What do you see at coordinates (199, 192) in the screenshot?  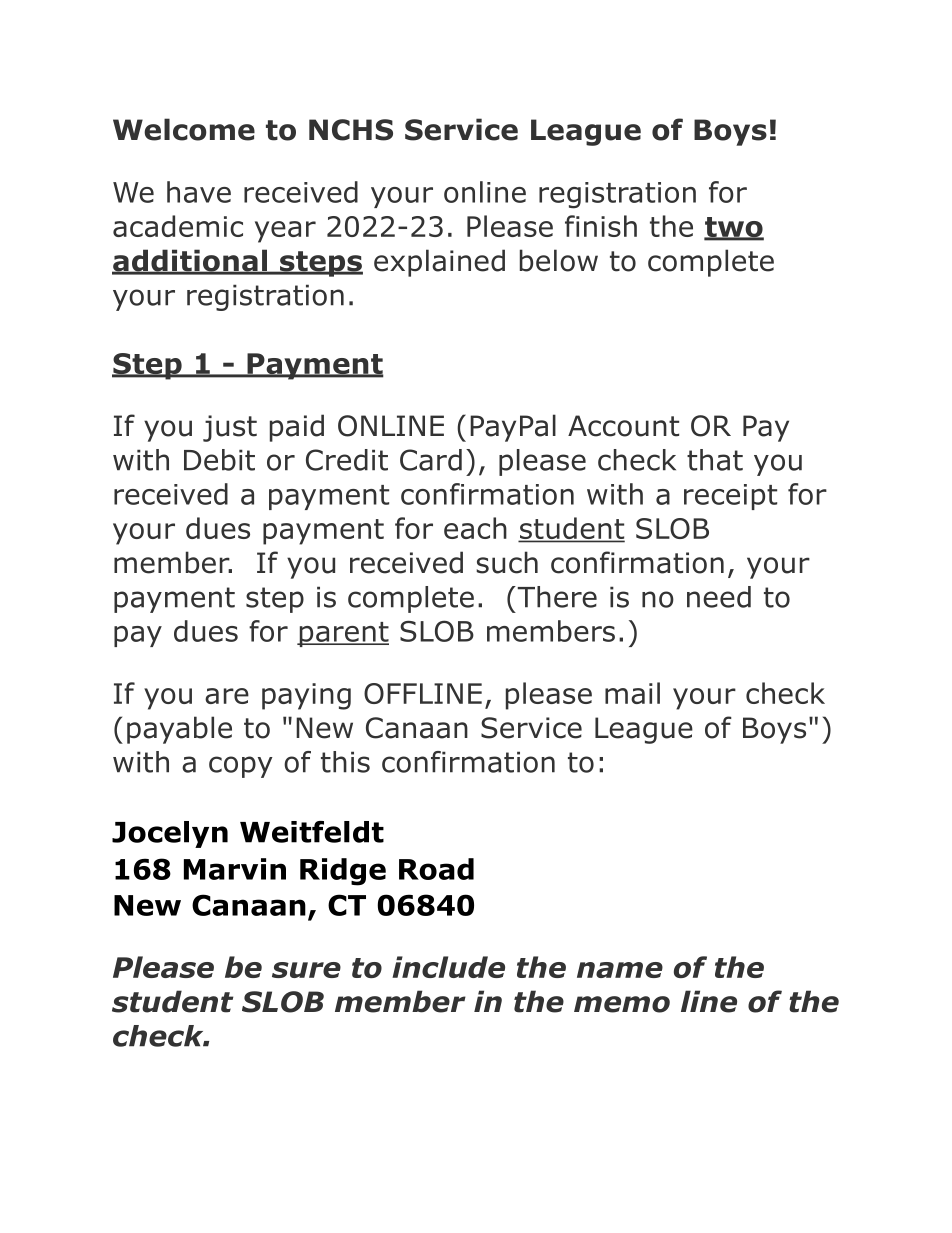 I see `have` at bounding box center [199, 192].
